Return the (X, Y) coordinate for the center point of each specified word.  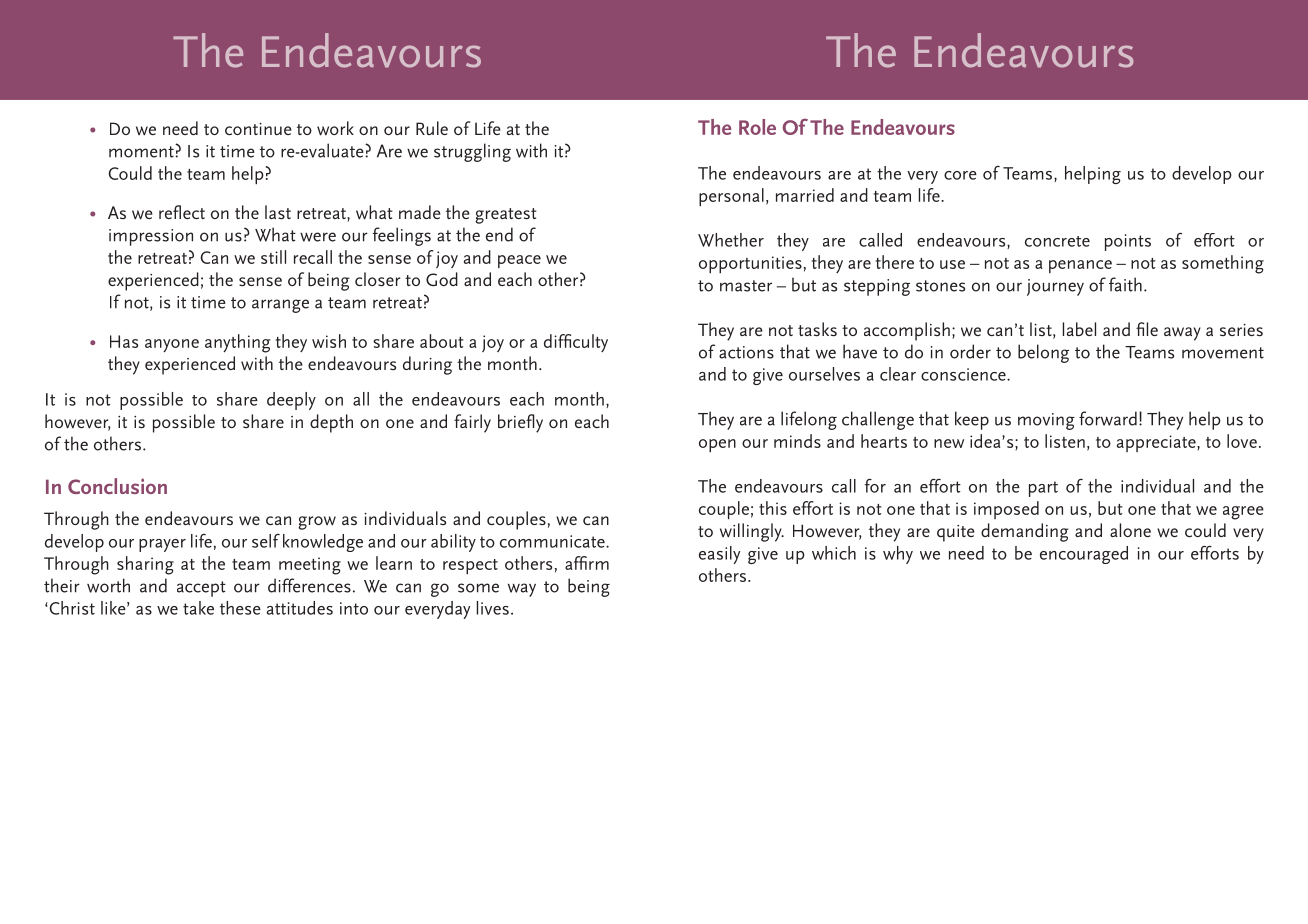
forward (1108, 418)
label (1079, 329)
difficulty (576, 343)
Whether (731, 240)
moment (142, 151)
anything (238, 343)
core (960, 175)
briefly (520, 423)
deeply (291, 401)
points (1128, 242)
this (773, 508)
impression (151, 237)
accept (201, 589)
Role (757, 127)
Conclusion (117, 486)
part (1043, 489)
